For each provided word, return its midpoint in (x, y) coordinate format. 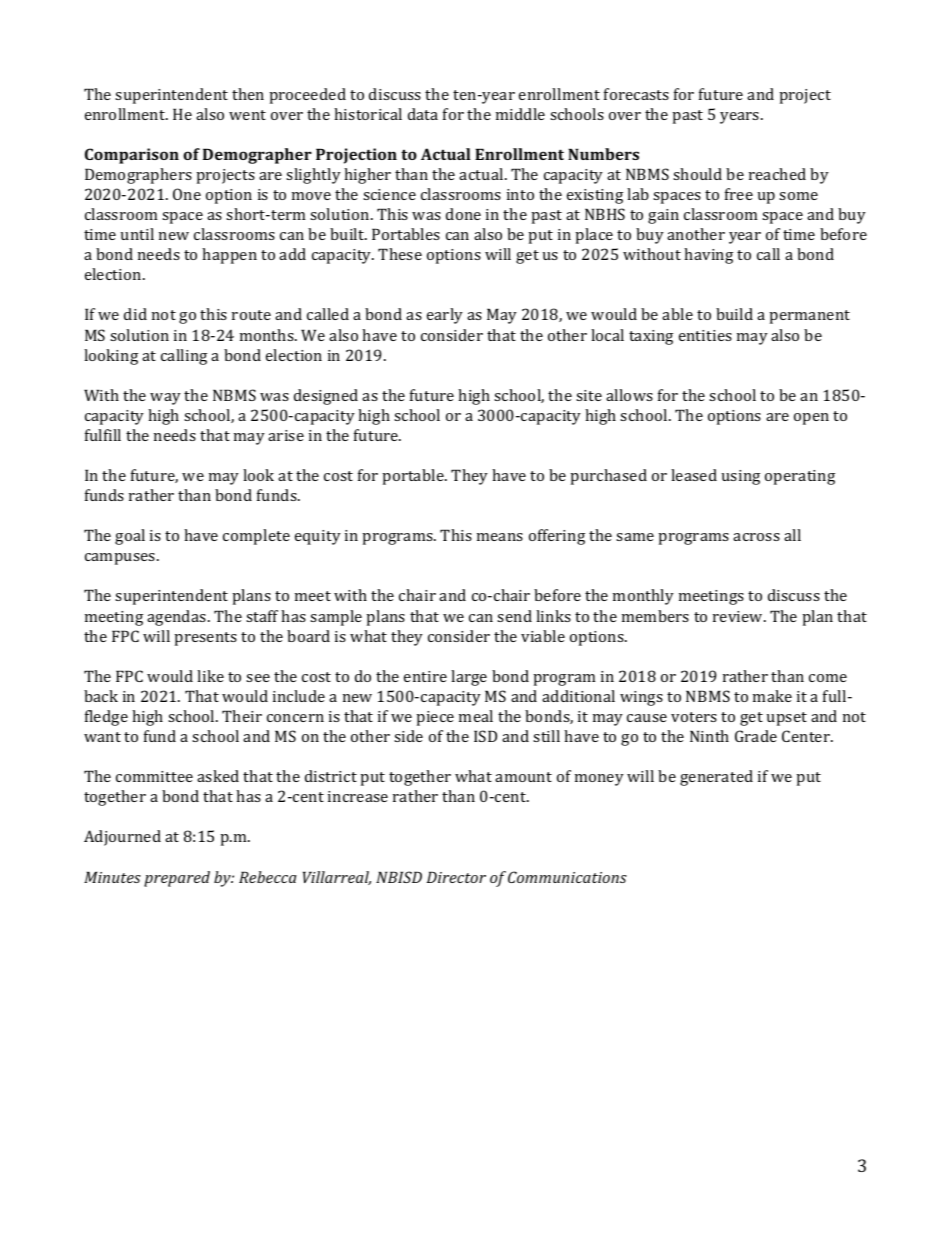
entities (705, 335)
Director (456, 877)
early (445, 316)
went (247, 115)
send (514, 616)
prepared (177, 879)
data (423, 114)
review (739, 616)
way (165, 399)
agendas (178, 618)
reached (777, 174)
